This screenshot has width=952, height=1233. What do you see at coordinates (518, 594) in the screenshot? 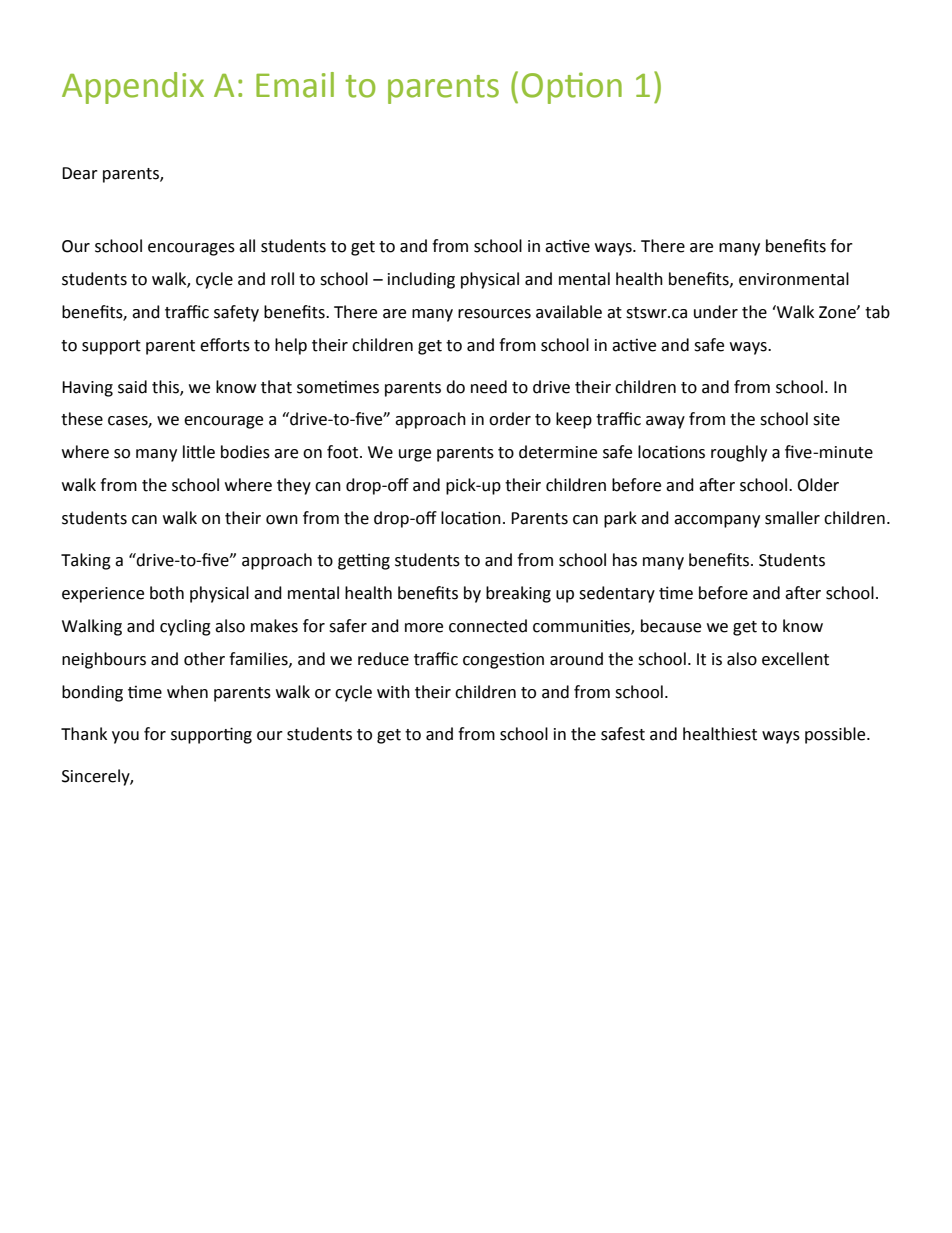
I see `breaking` at bounding box center [518, 594].
